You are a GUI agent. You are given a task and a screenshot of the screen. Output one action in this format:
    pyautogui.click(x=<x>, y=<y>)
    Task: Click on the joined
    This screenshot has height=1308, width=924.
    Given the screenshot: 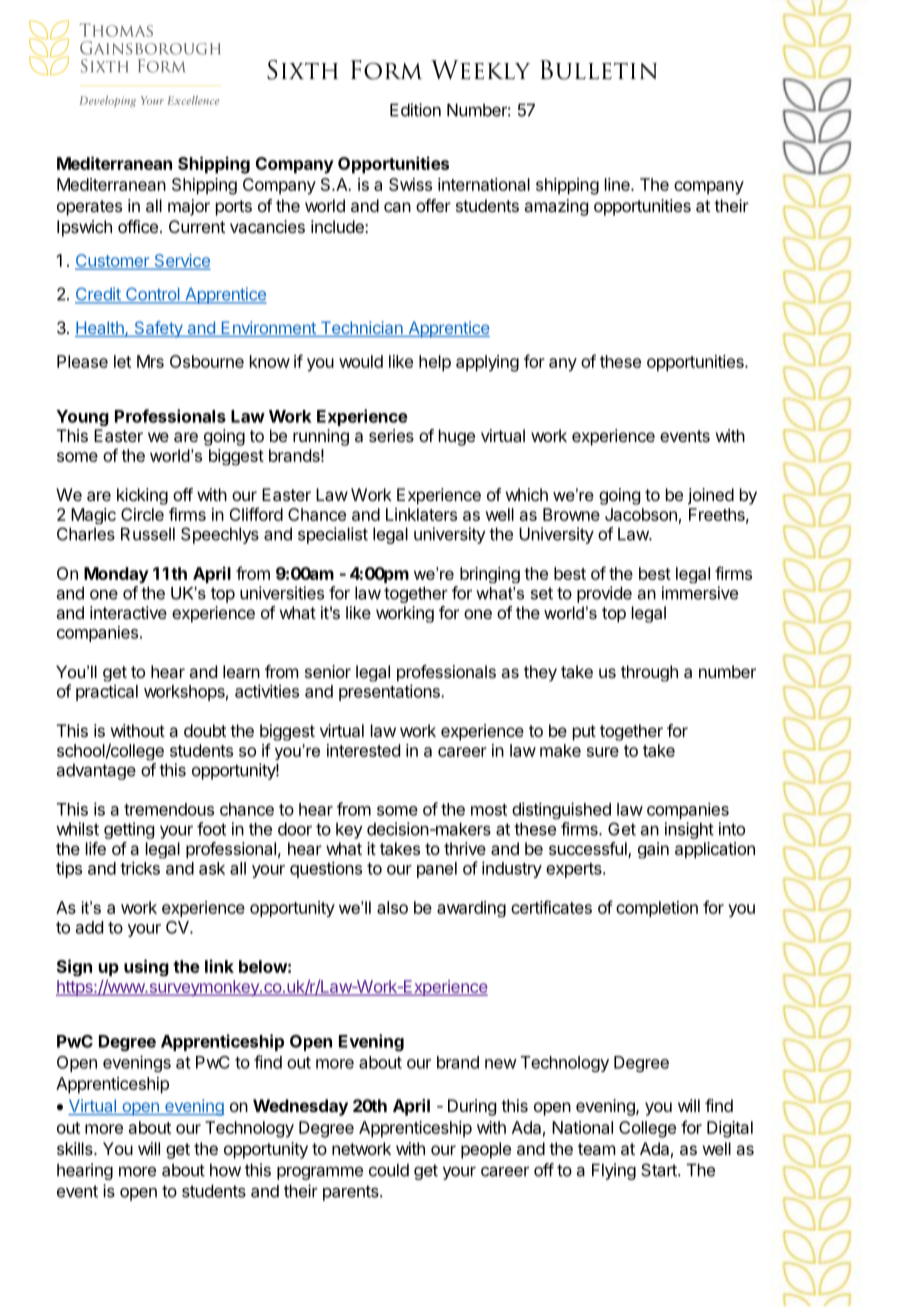 What is the action you would take?
    pyautogui.click(x=711, y=496)
